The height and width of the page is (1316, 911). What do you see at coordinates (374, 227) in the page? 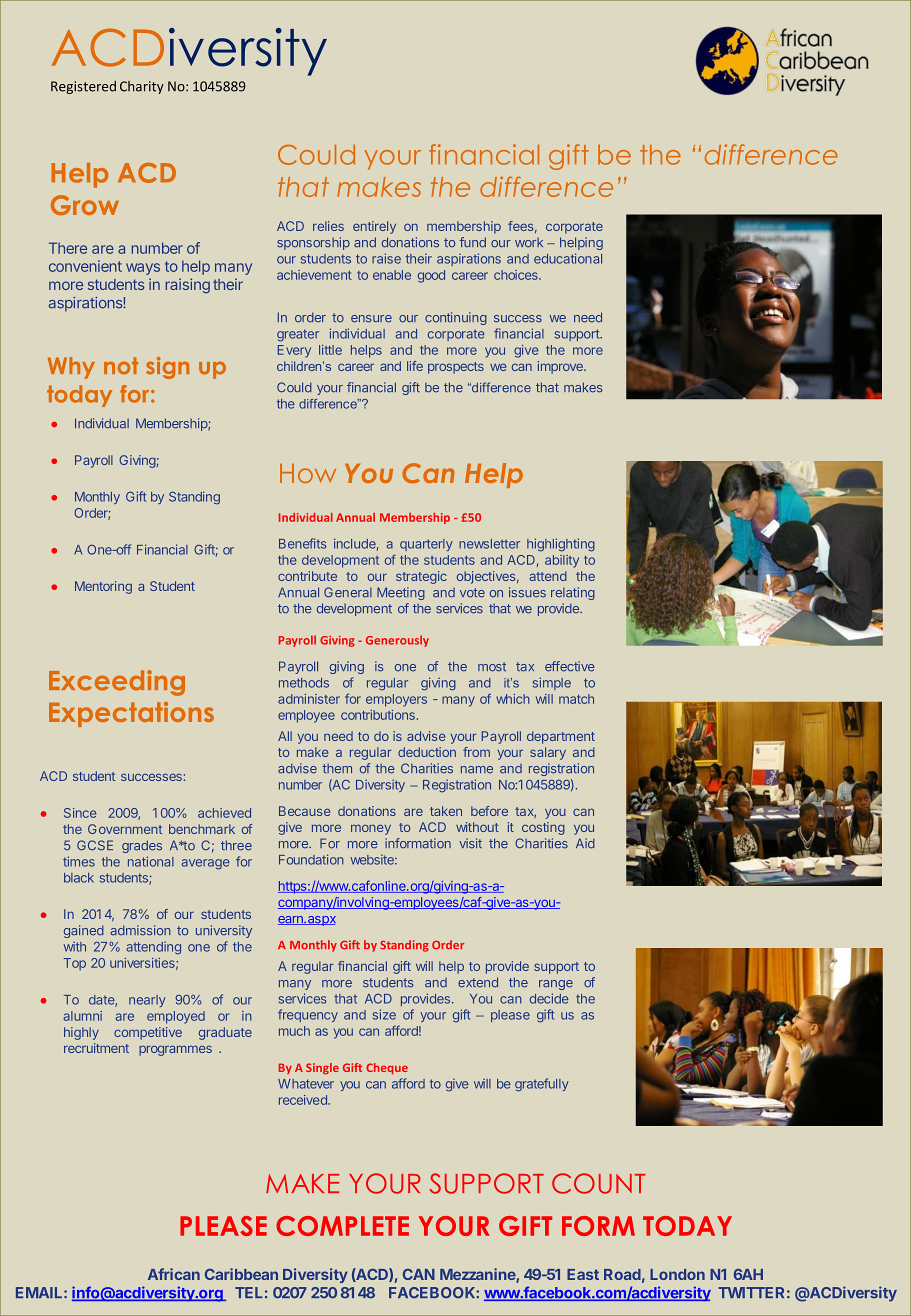
I see `entirely` at bounding box center [374, 227].
